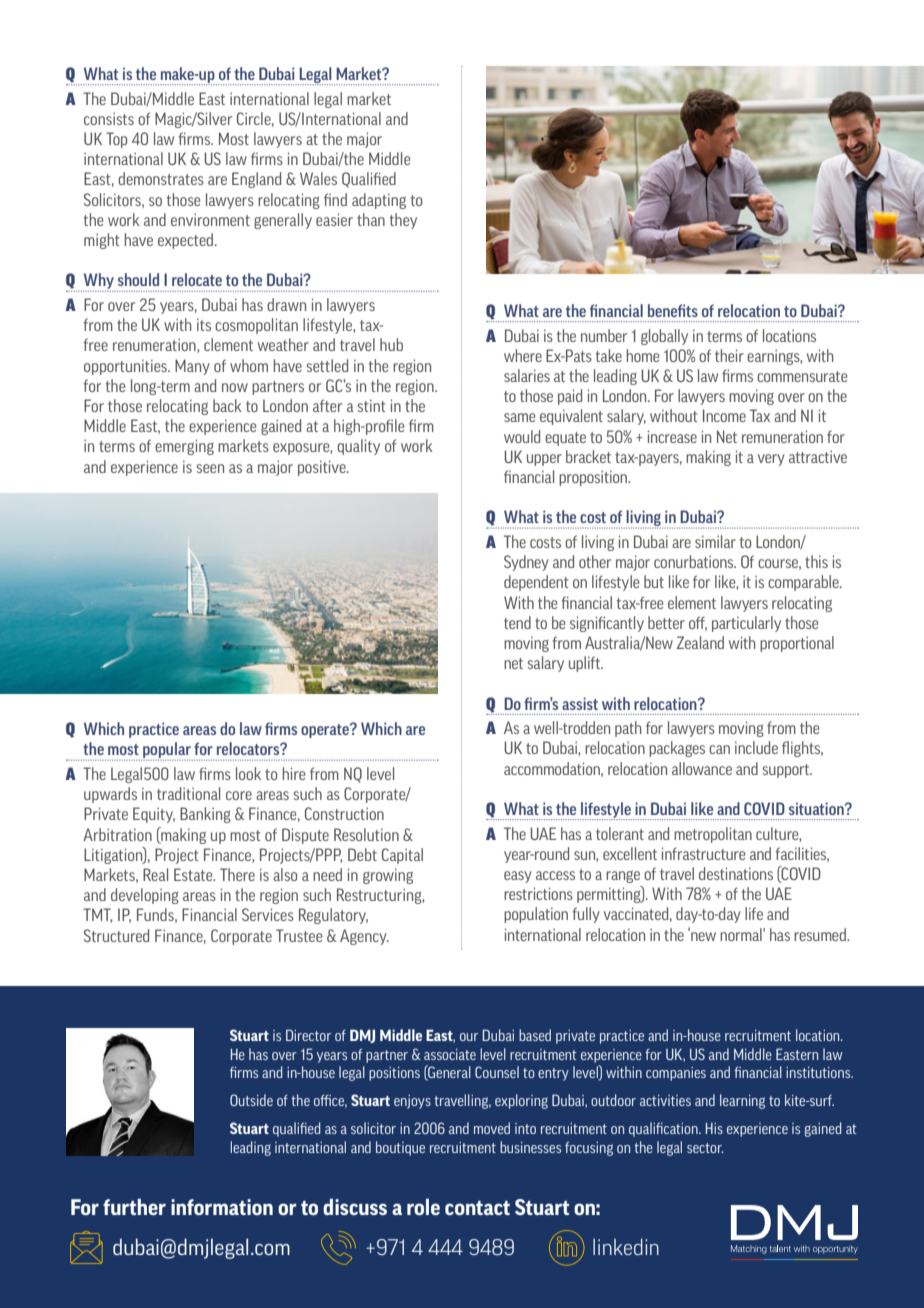 The height and width of the screenshot is (1308, 924). What do you see at coordinates (116, 935) in the screenshot?
I see `Structured` at bounding box center [116, 935].
